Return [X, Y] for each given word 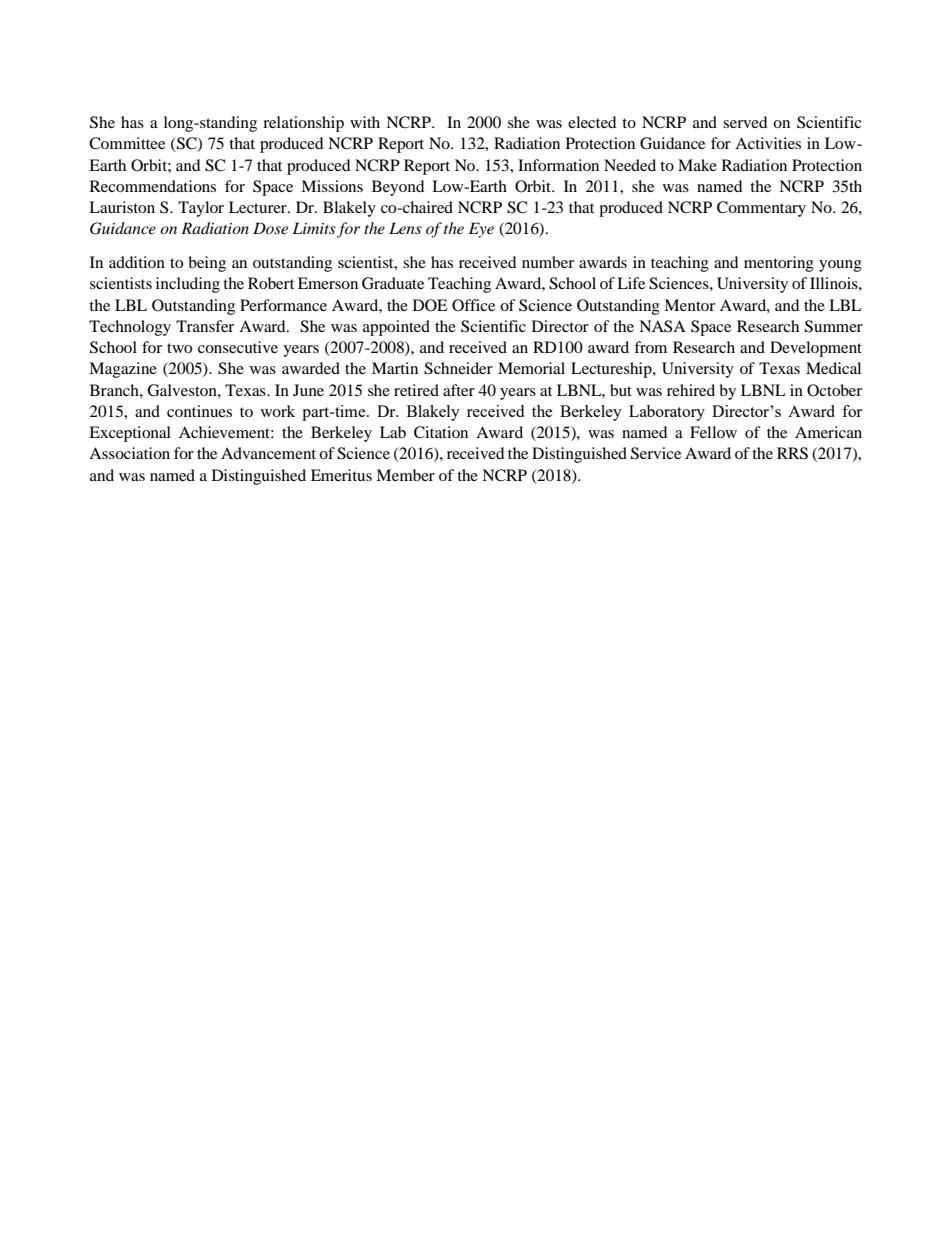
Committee [127, 143]
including [188, 285]
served [745, 122]
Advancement [268, 453]
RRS [792, 453]
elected [592, 122]
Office [473, 305]
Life [631, 283]
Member [405, 475]
